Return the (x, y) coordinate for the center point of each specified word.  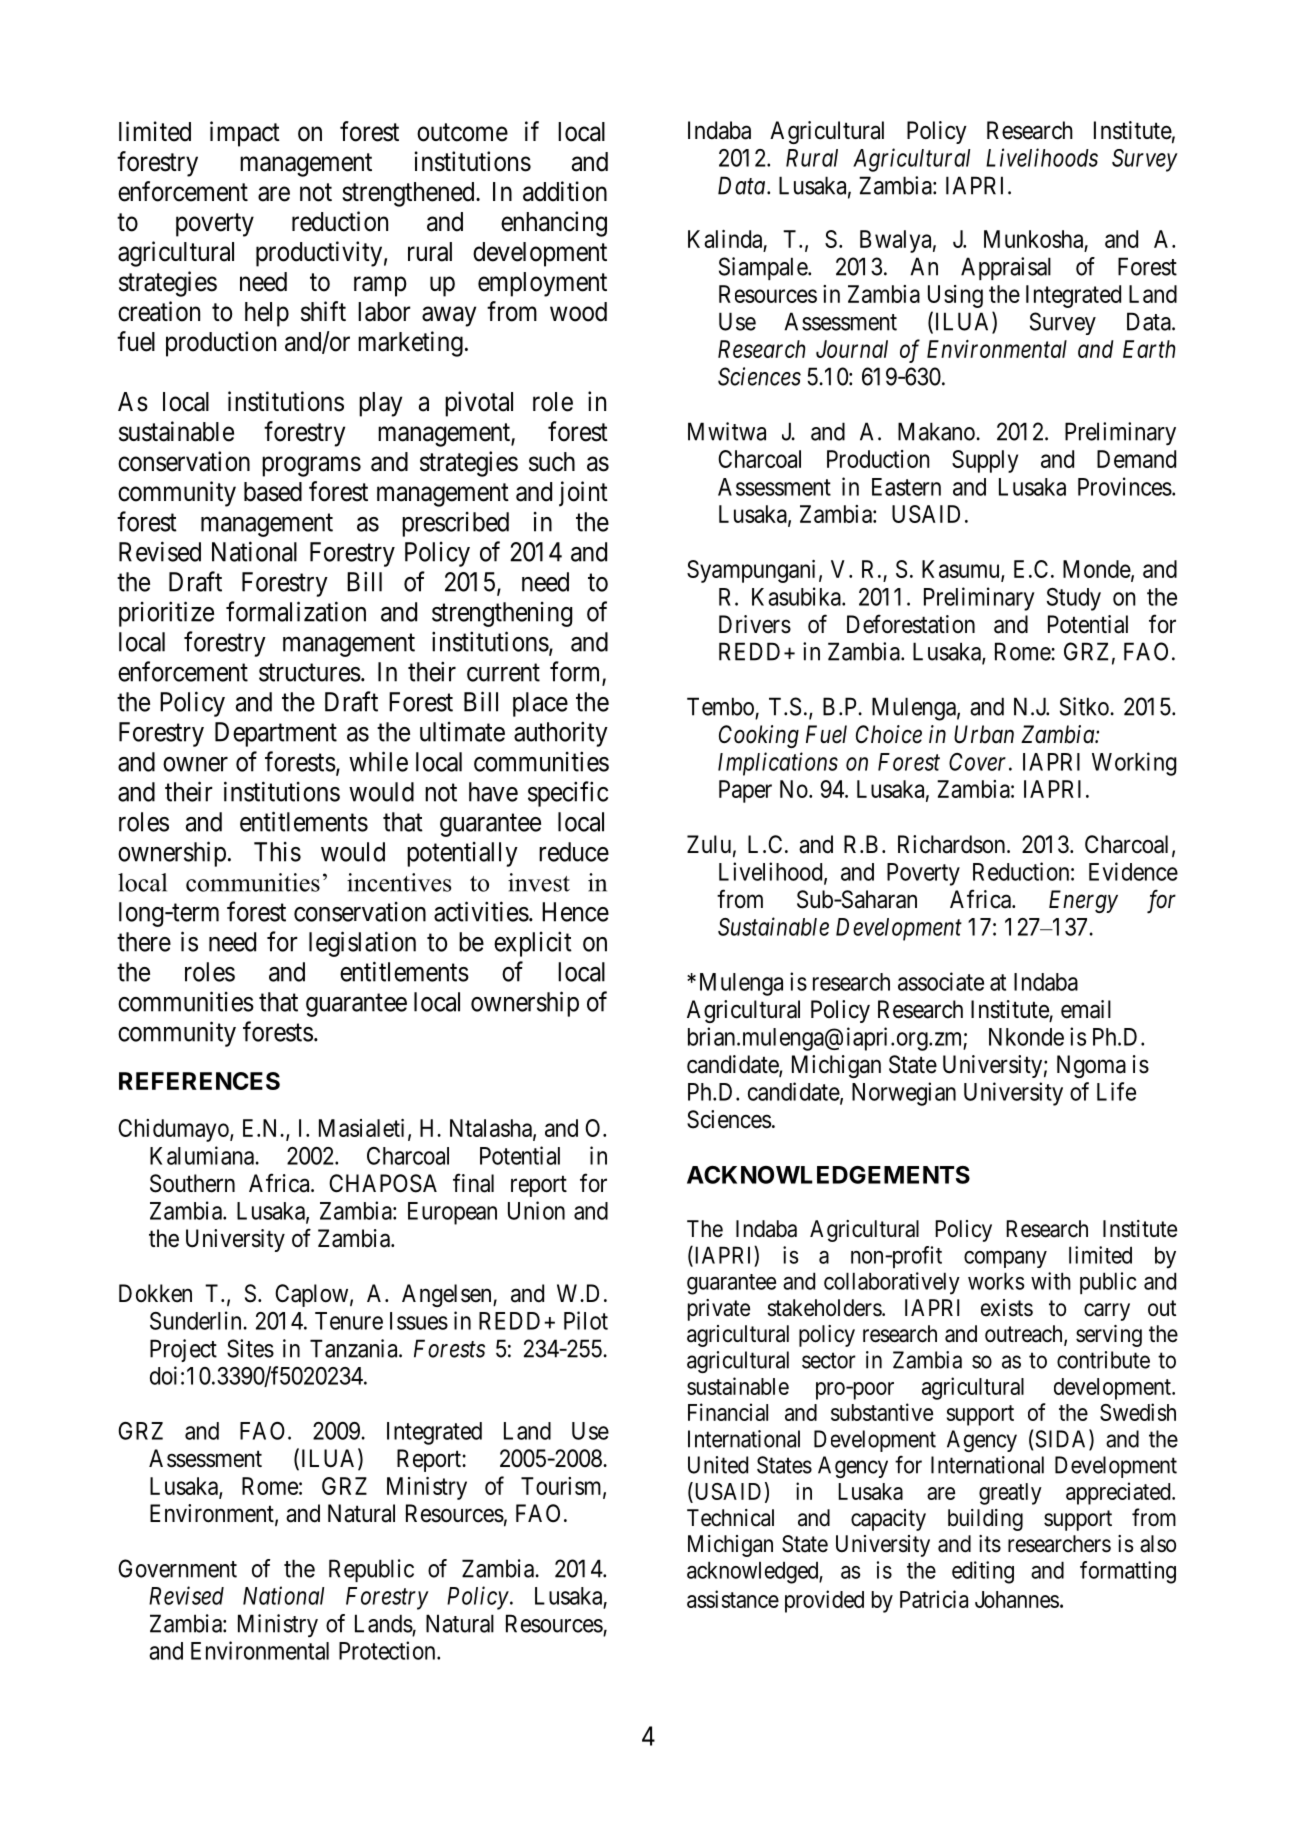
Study (1074, 599)
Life (1116, 1091)
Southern (192, 1183)
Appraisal (1006, 268)
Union (536, 1210)
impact (245, 134)
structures (310, 673)
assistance (733, 1599)
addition (565, 191)
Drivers (755, 624)
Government (177, 1568)
